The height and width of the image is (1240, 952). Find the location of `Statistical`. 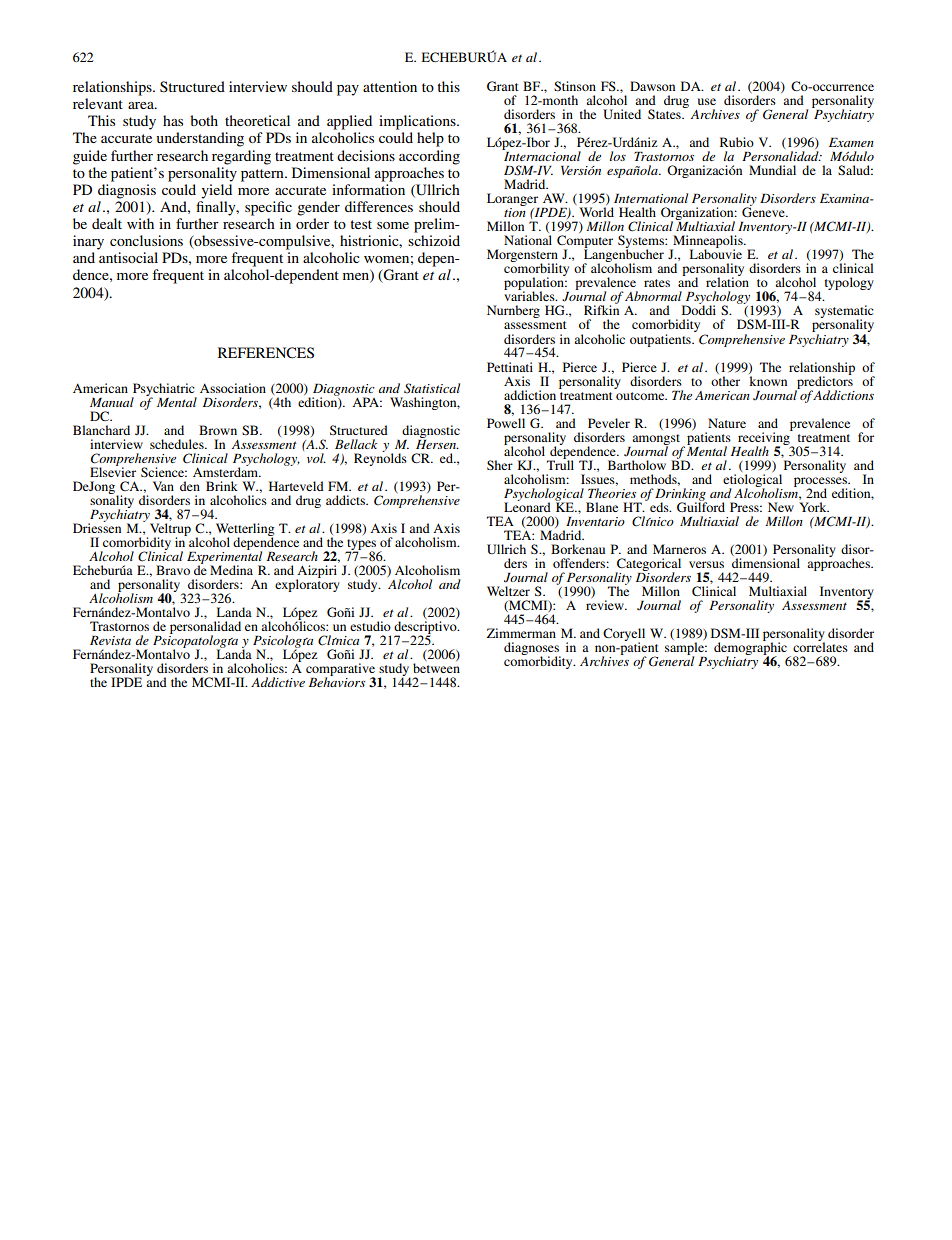

Statistical is located at coordinates (432, 388).
